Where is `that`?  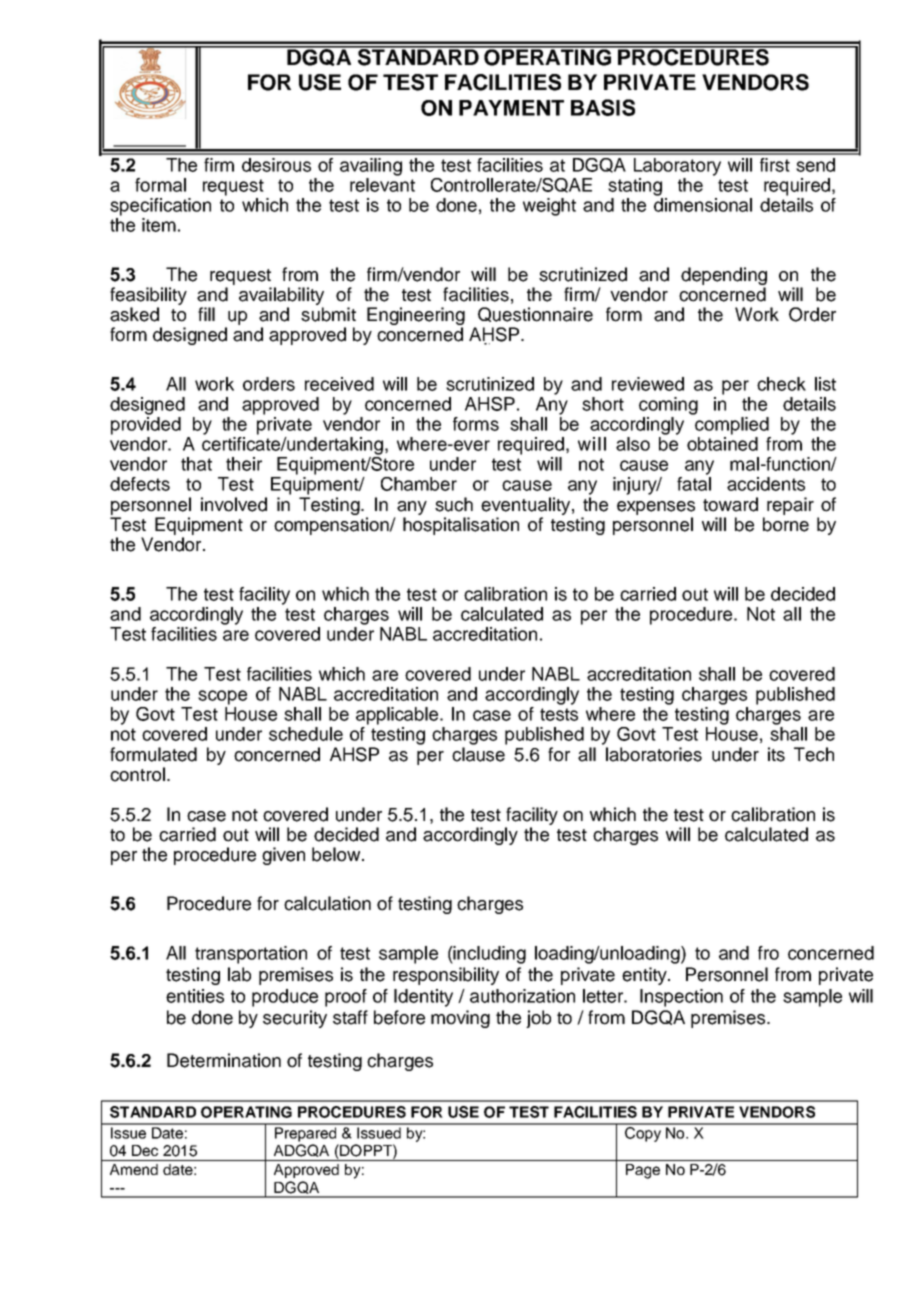 that is located at coordinates (196, 464).
